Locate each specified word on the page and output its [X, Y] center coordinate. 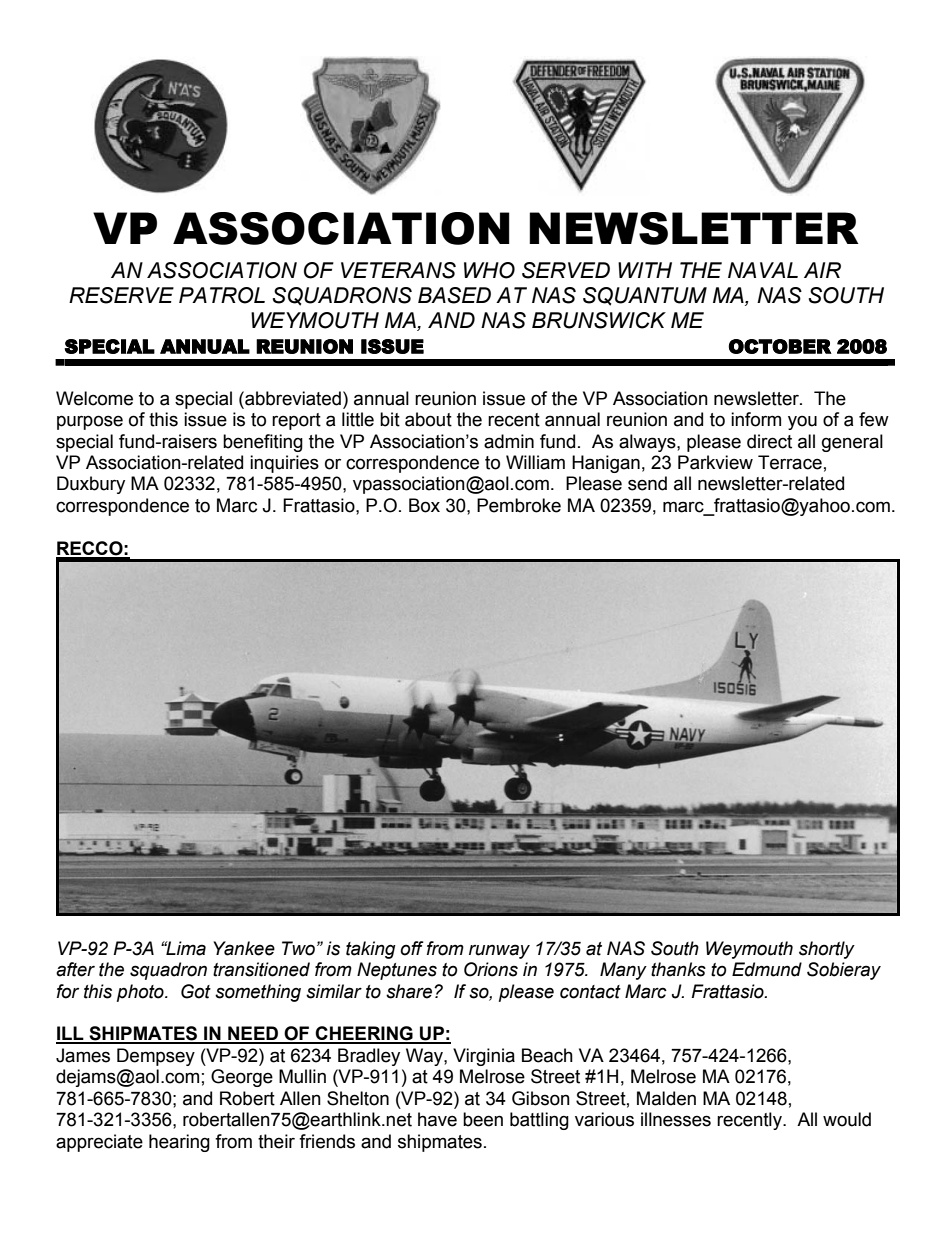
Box [424, 505]
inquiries [284, 464]
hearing [179, 1143]
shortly [827, 950]
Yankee [244, 948]
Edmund [767, 969]
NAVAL [763, 270]
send [647, 483]
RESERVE [121, 295]
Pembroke [519, 505]
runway [499, 951]
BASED [454, 295]
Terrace [790, 462]
